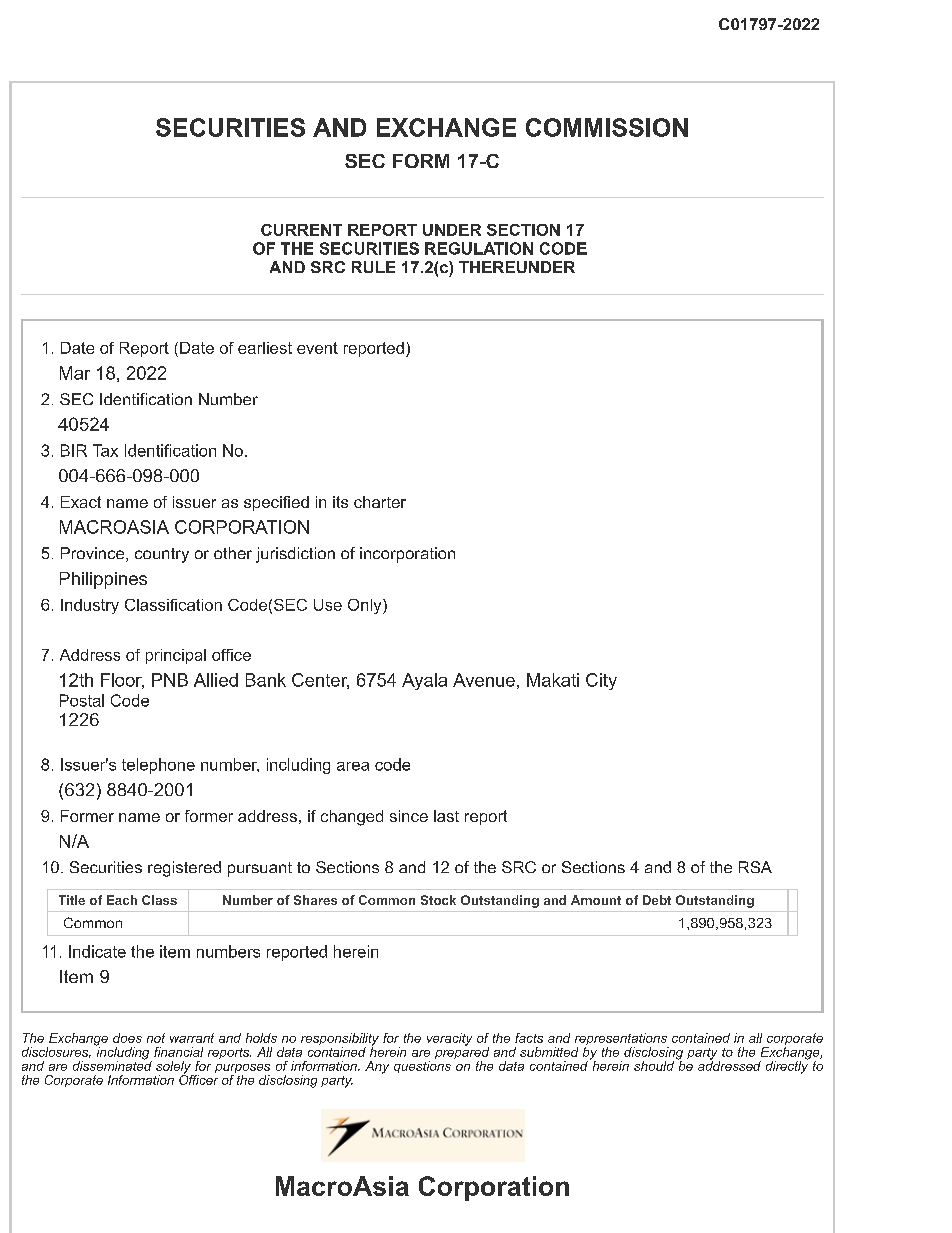 The height and width of the image is (1233, 952). I want to click on Only, so click(366, 606).
